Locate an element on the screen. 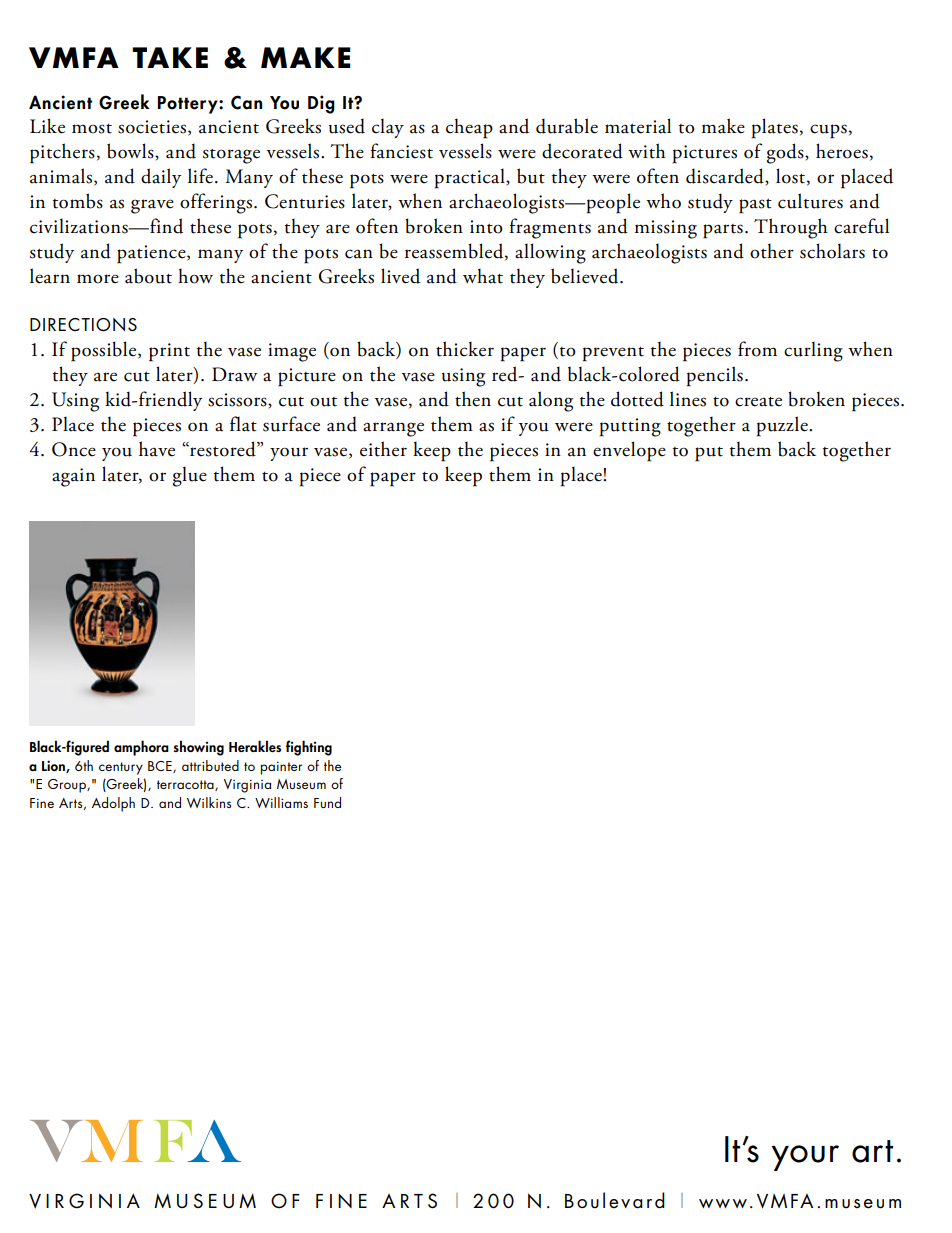 This screenshot has width=952, height=1233. glue is located at coordinates (190, 476).
